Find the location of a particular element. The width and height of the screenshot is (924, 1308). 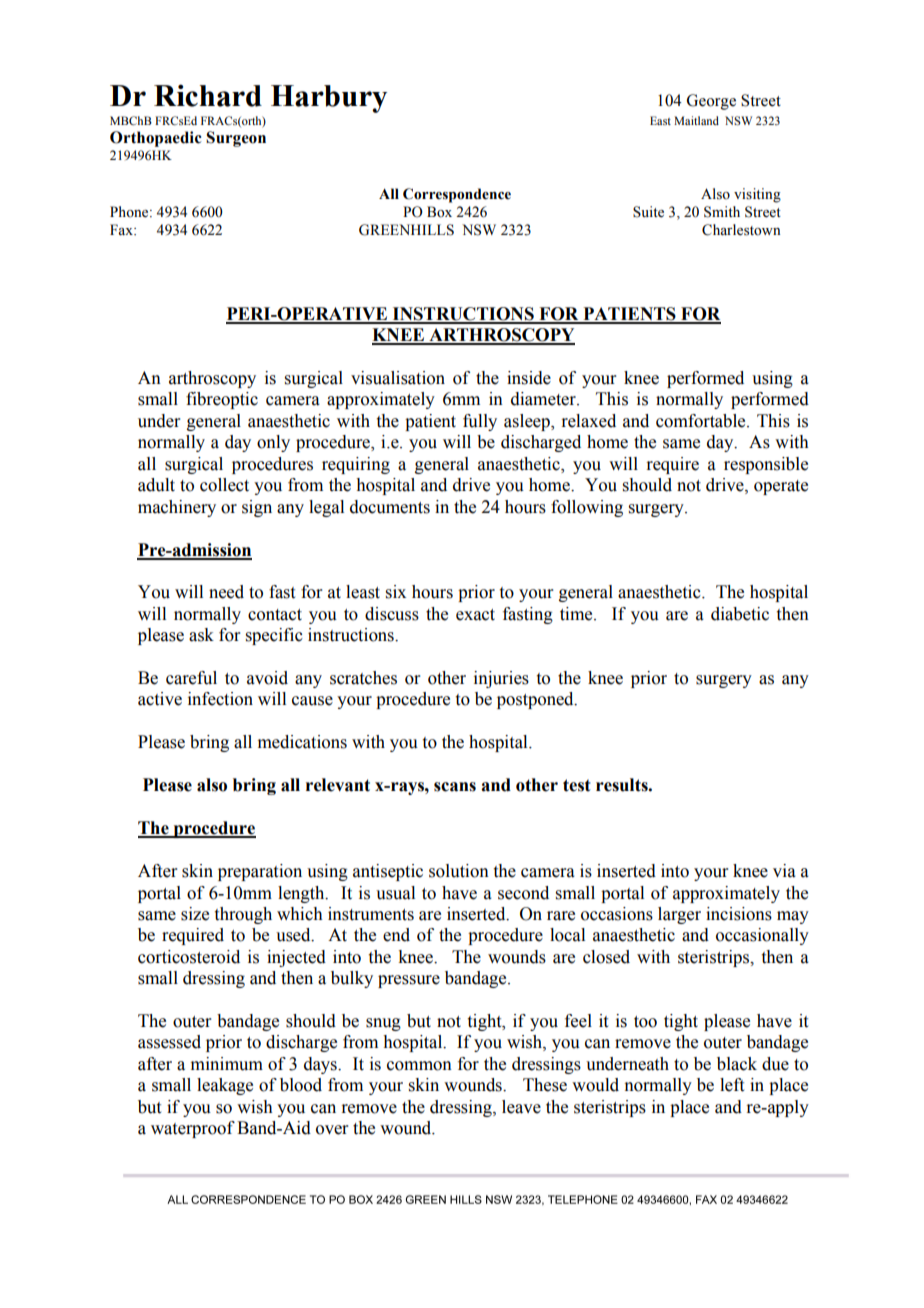

test is located at coordinates (577, 785).
